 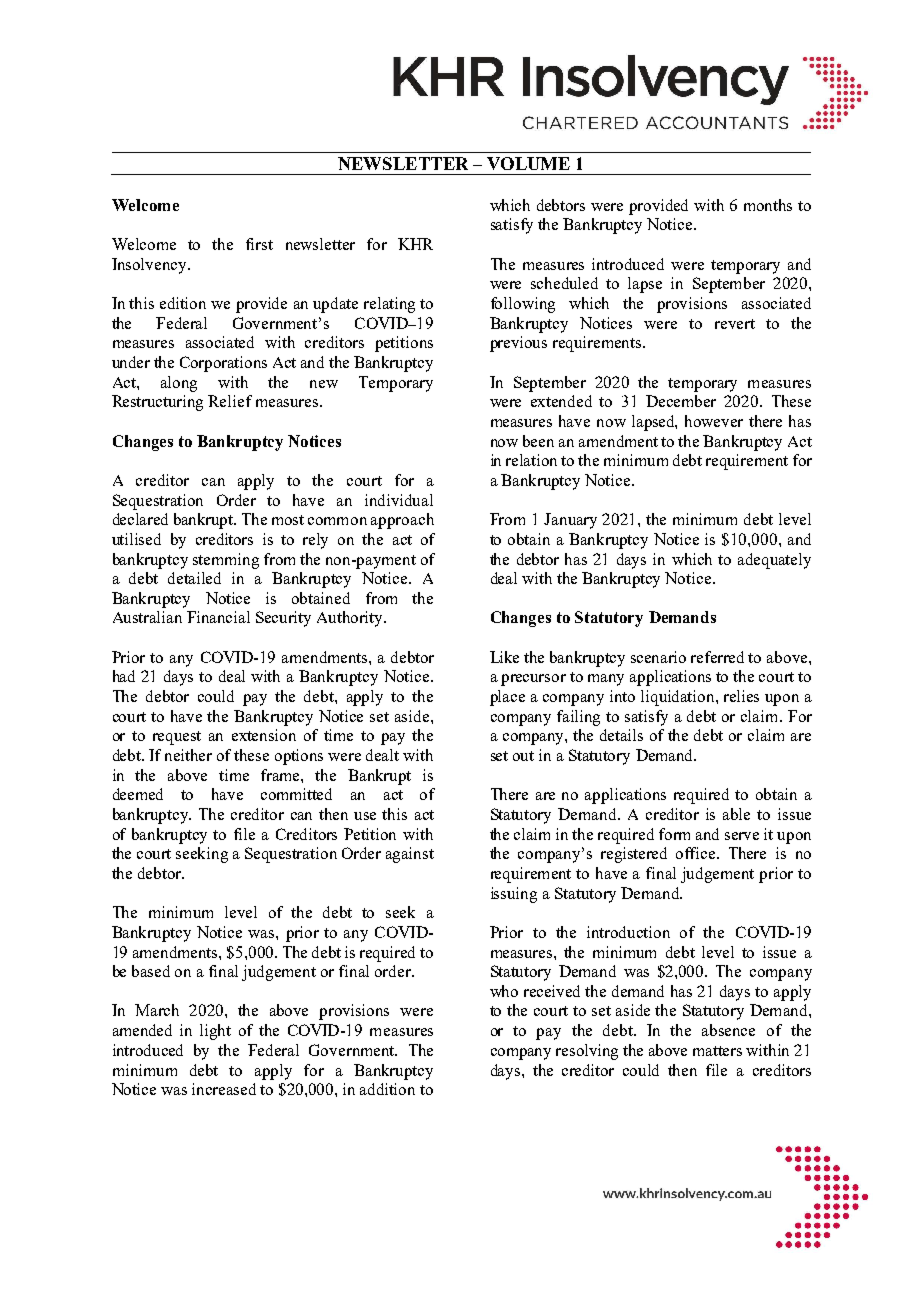 What do you see at coordinates (215, 1032) in the document?
I see `light` at bounding box center [215, 1032].
